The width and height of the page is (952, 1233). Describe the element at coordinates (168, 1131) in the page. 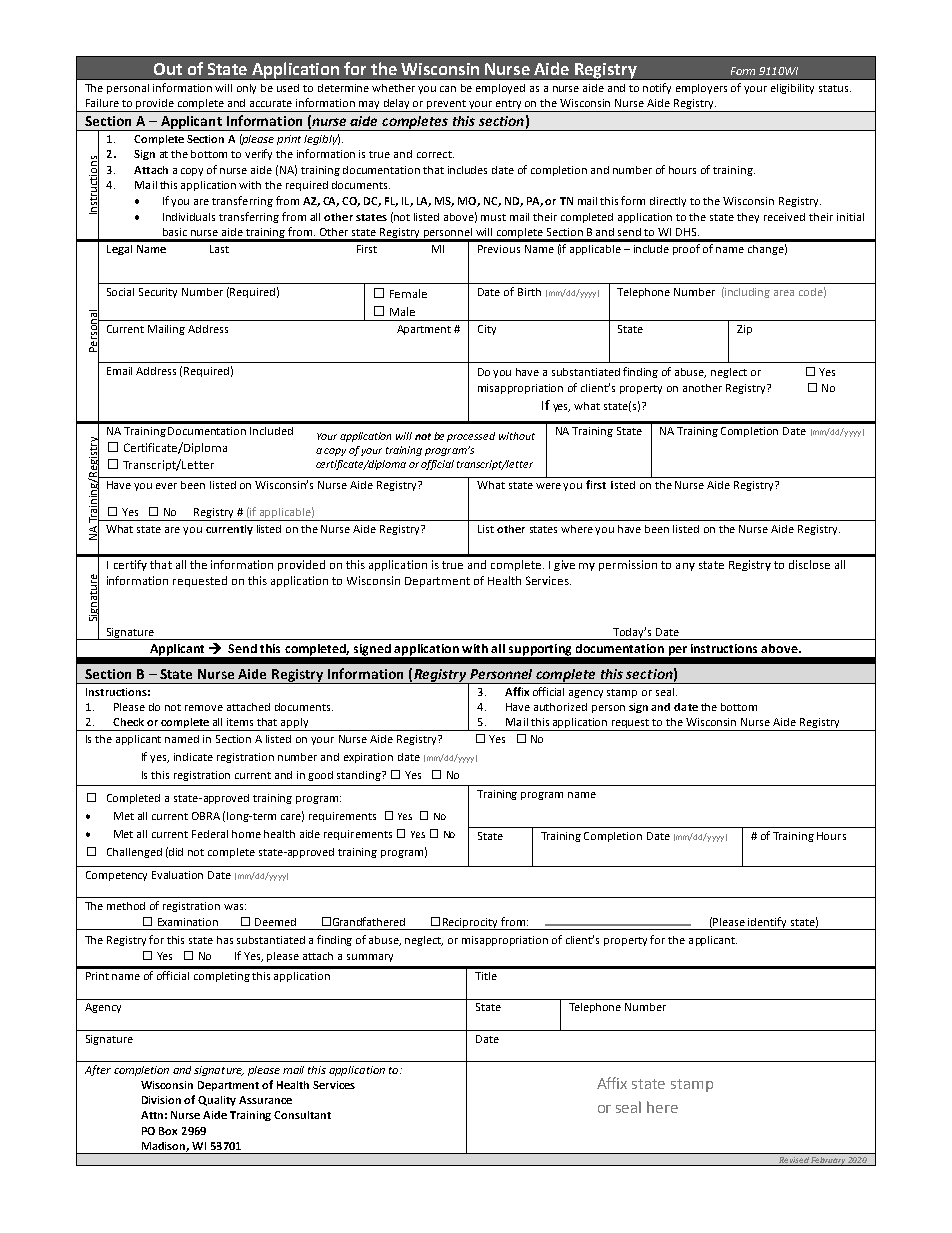

I see `Box` at that location.
